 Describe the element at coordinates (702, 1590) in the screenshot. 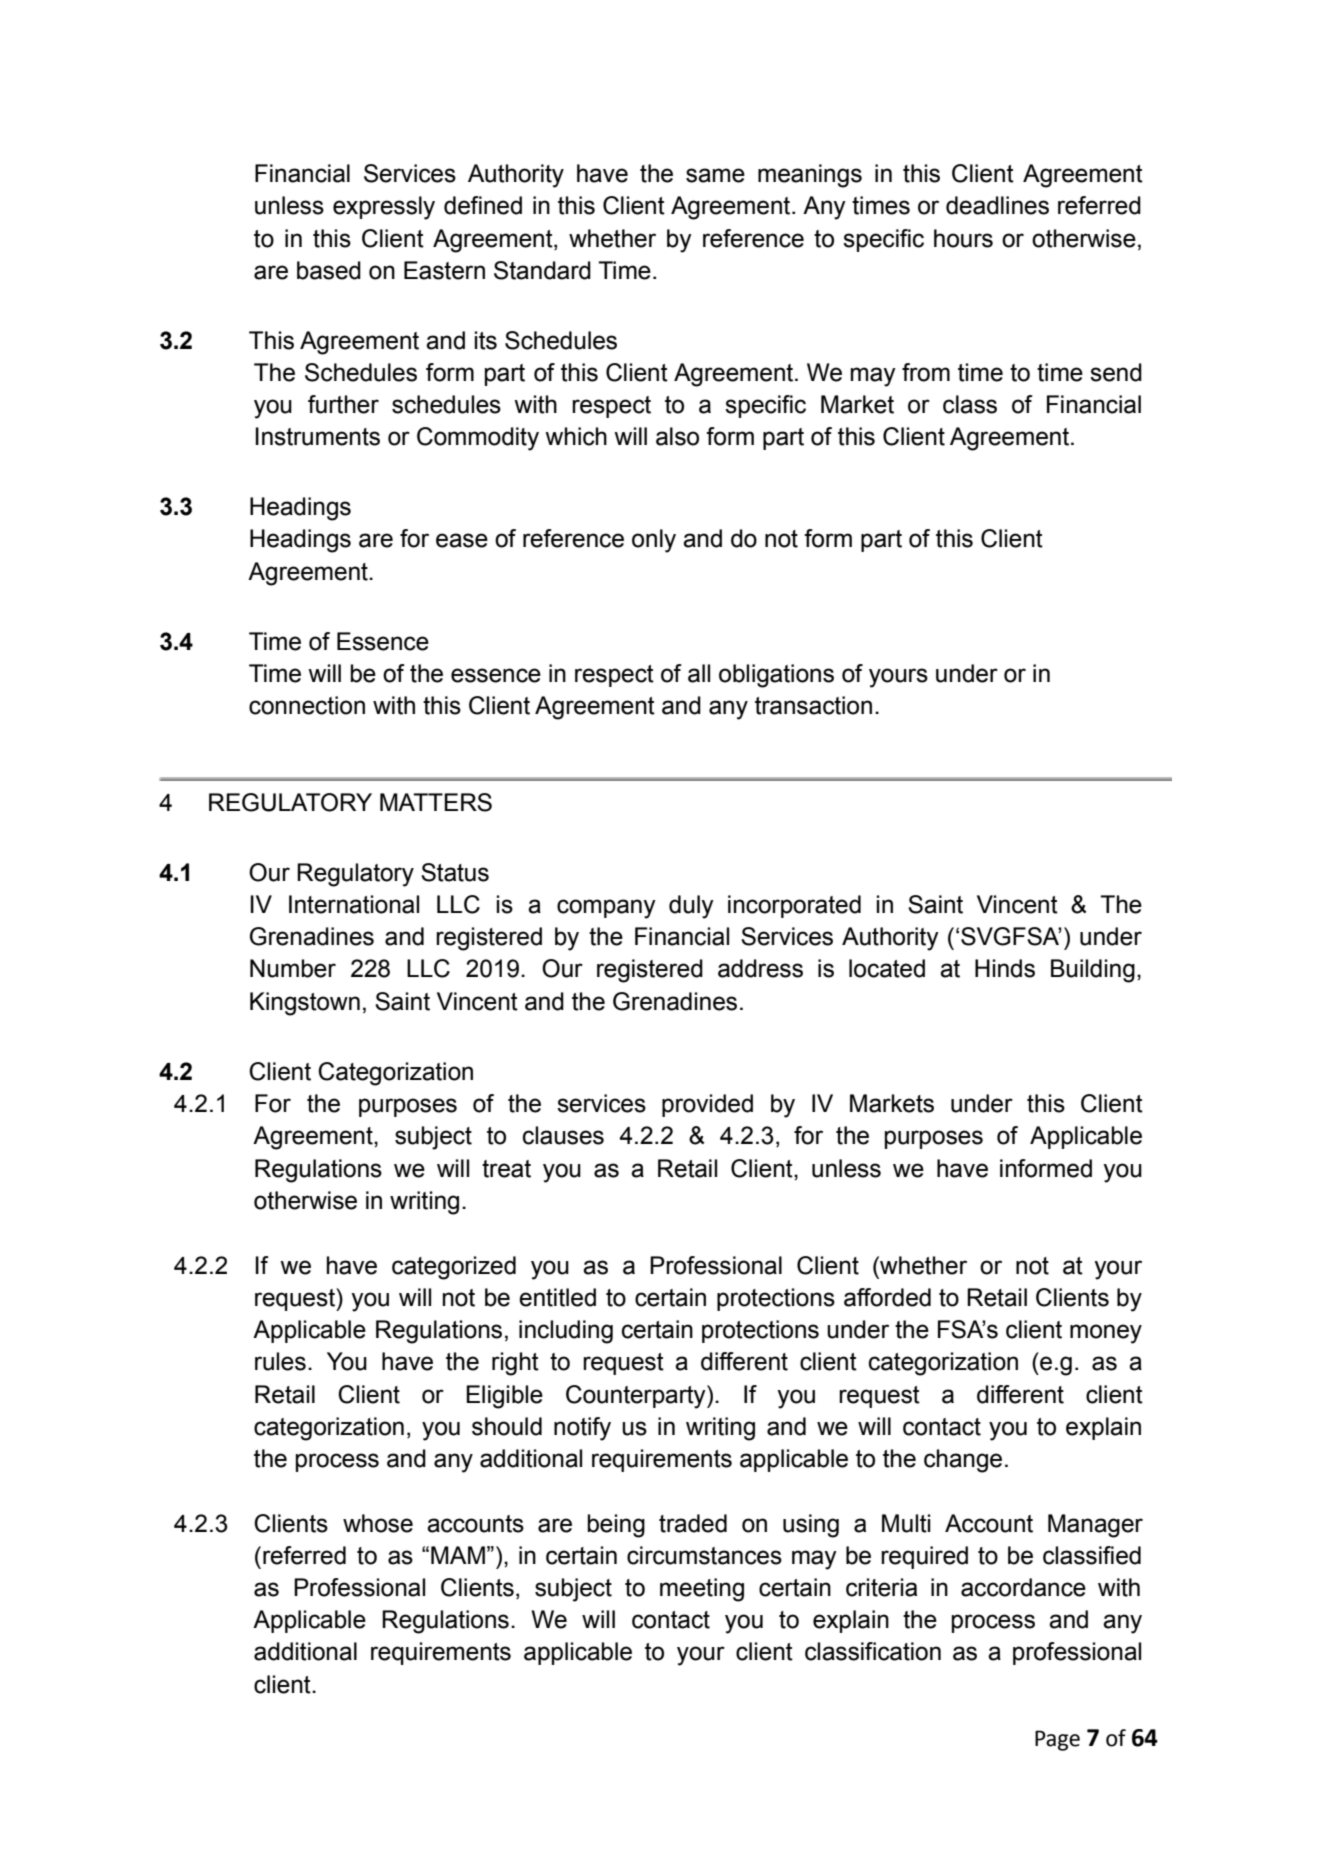

I see `meeting` at that location.
